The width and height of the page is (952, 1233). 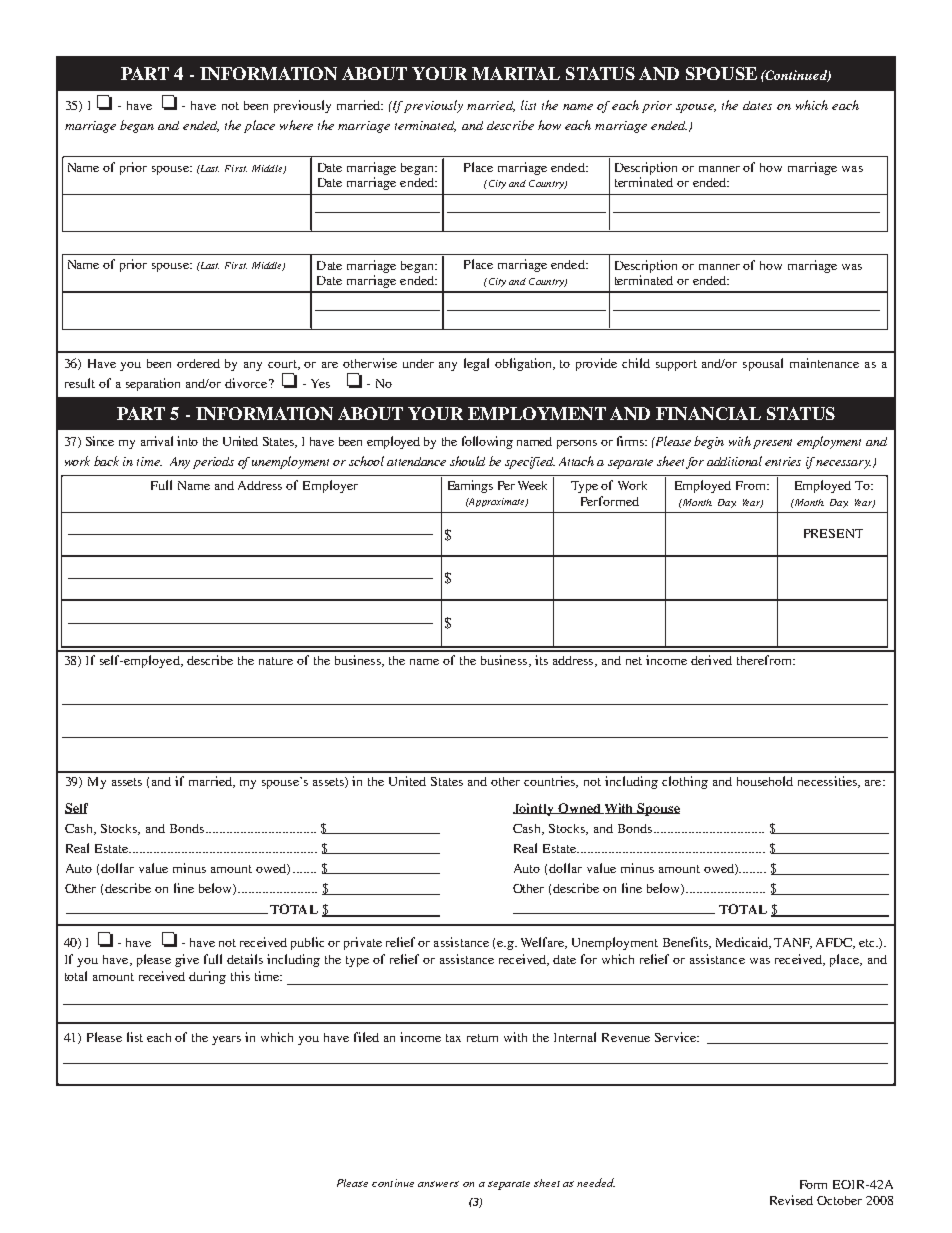 I want to click on legal, so click(x=476, y=364).
